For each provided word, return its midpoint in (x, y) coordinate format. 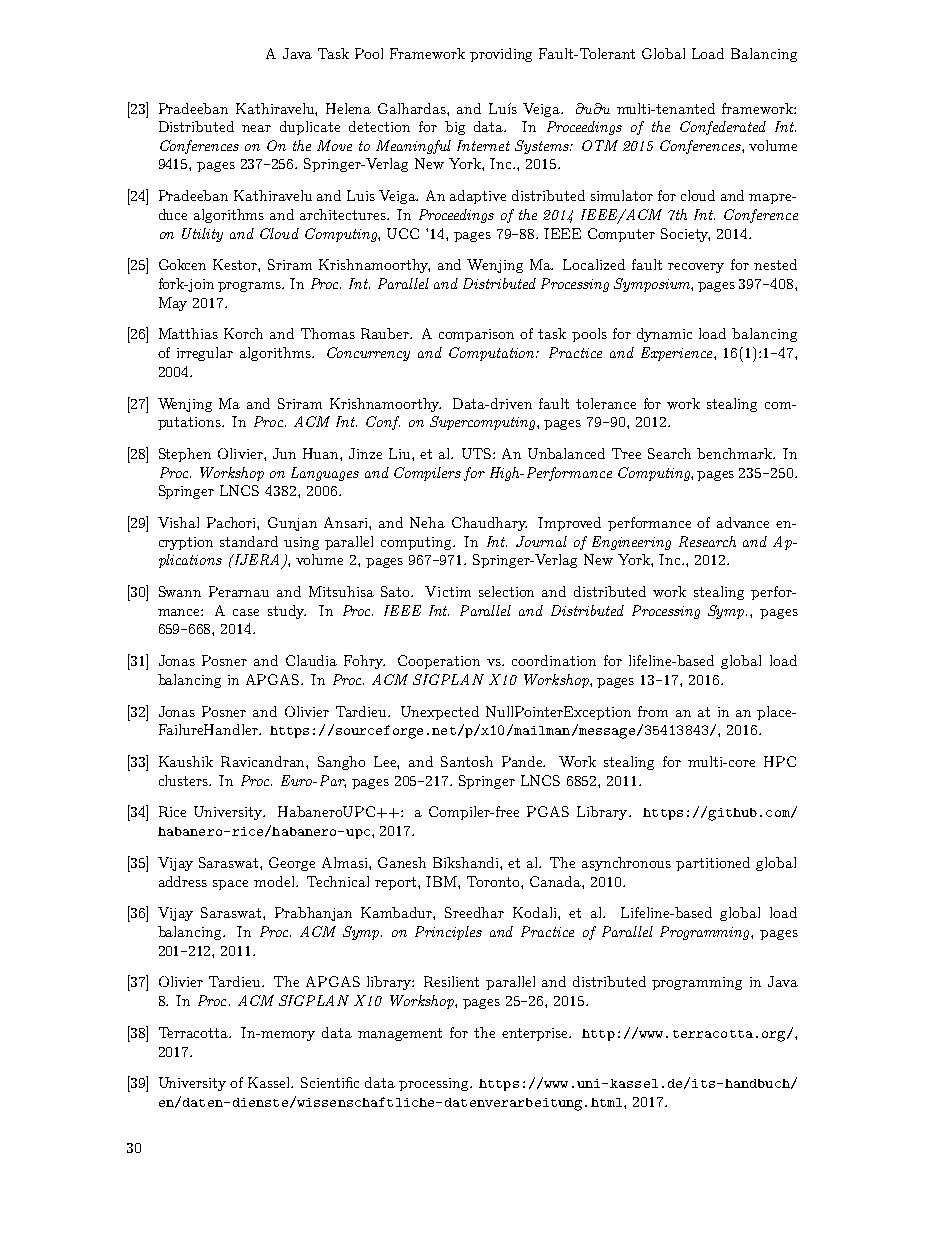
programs (251, 287)
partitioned (713, 864)
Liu (401, 453)
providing (501, 55)
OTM (600, 145)
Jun (284, 453)
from (653, 711)
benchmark (735, 453)
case (246, 612)
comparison (476, 335)
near (256, 128)
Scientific (330, 1082)
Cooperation (439, 662)
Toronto (494, 881)
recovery (696, 268)
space (230, 885)
